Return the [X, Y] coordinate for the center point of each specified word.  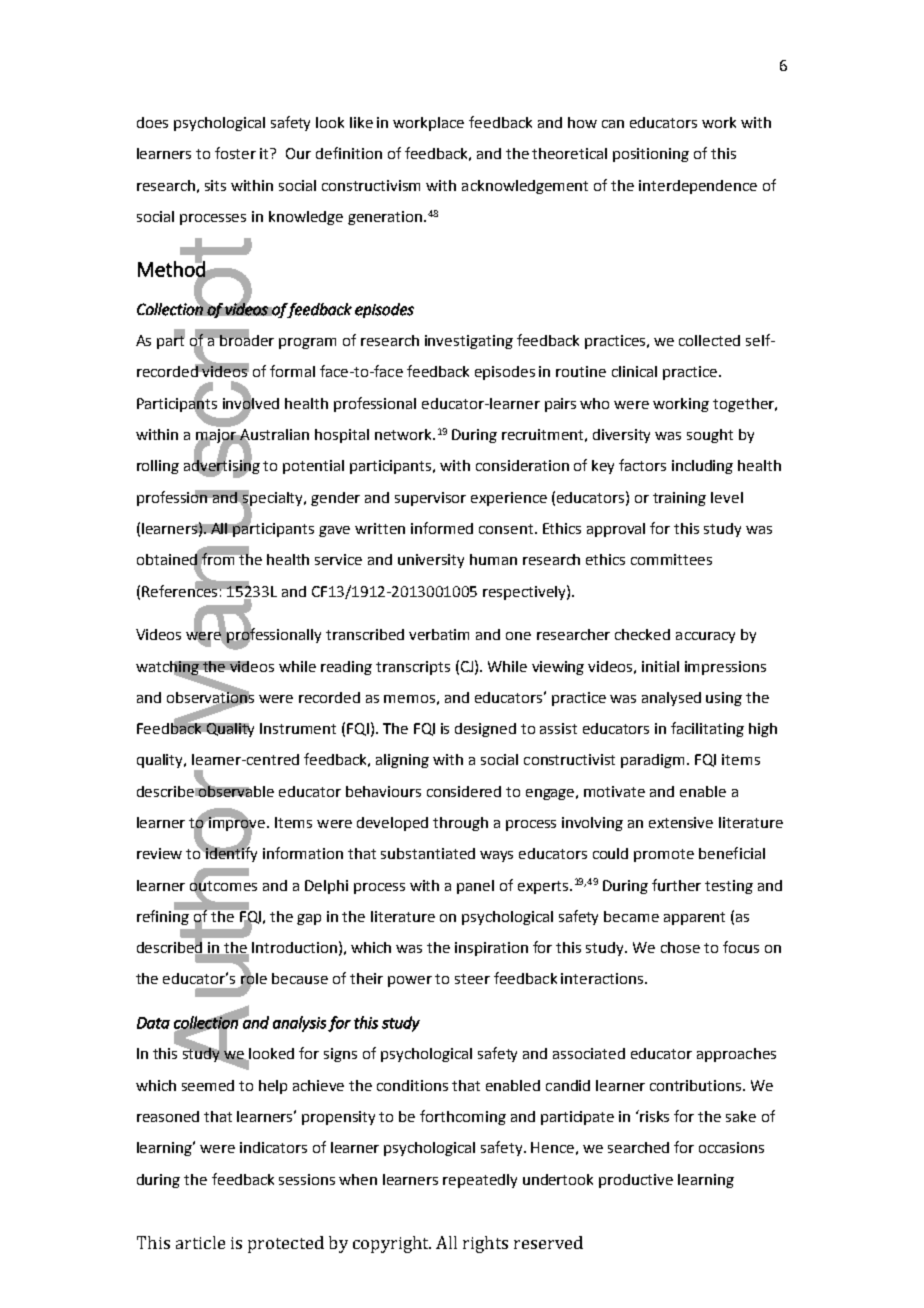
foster [235, 153]
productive [636, 1181]
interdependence [698, 187]
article [200, 1242]
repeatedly [480, 1181]
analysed [671, 699]
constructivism [371, 185]
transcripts [413, 668]
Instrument [298, 728]
